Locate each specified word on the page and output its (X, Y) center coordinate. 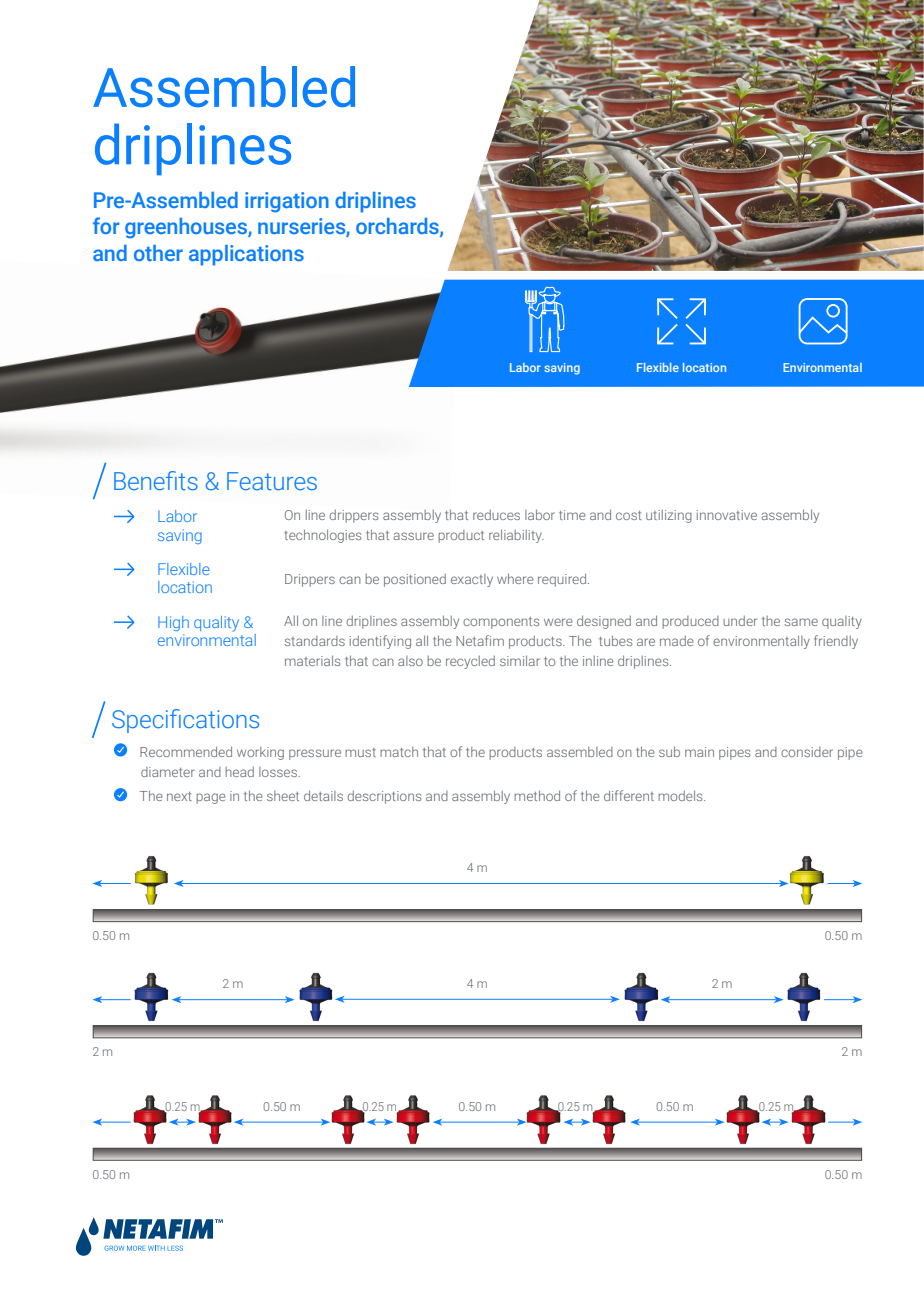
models (681, 795)
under (740, 621)
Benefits (156, 481)
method (537, 795)
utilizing (669, 516)
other (158, 253)
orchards (398, 227)
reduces (496, 515)
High (173, 623)
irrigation (287, 202)
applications (246, 255)
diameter (168, 772)
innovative (727, 515)
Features (272, 481)
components (501, 623)
